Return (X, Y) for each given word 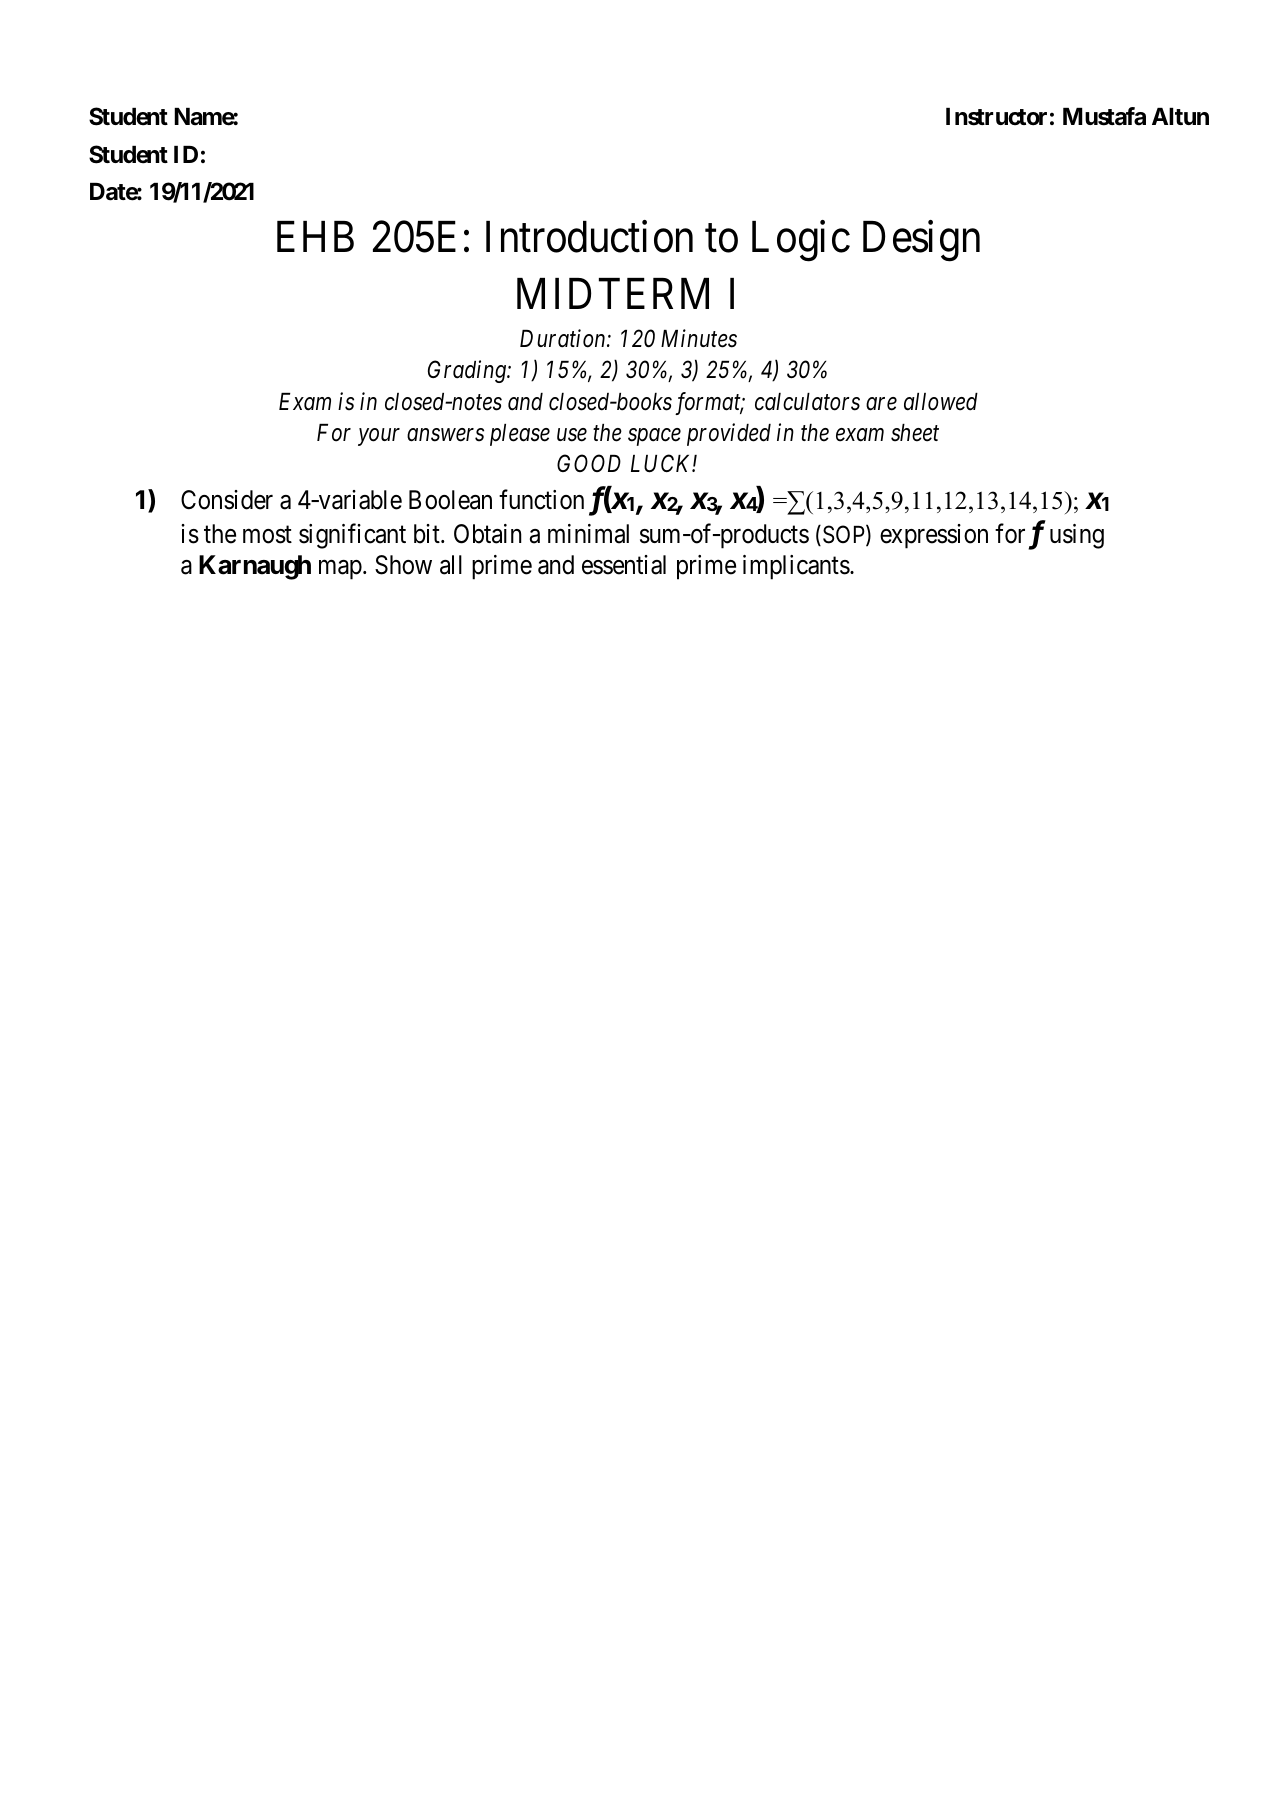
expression (934, 536)
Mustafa (1104, 116)
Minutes (699, 339)
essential (624, 565)
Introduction (589, 237)
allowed (941, 402)
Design (921, 241)
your (379, 437)
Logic (801, 241)
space (654, 437)
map (340, 570)
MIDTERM (613, 294)
